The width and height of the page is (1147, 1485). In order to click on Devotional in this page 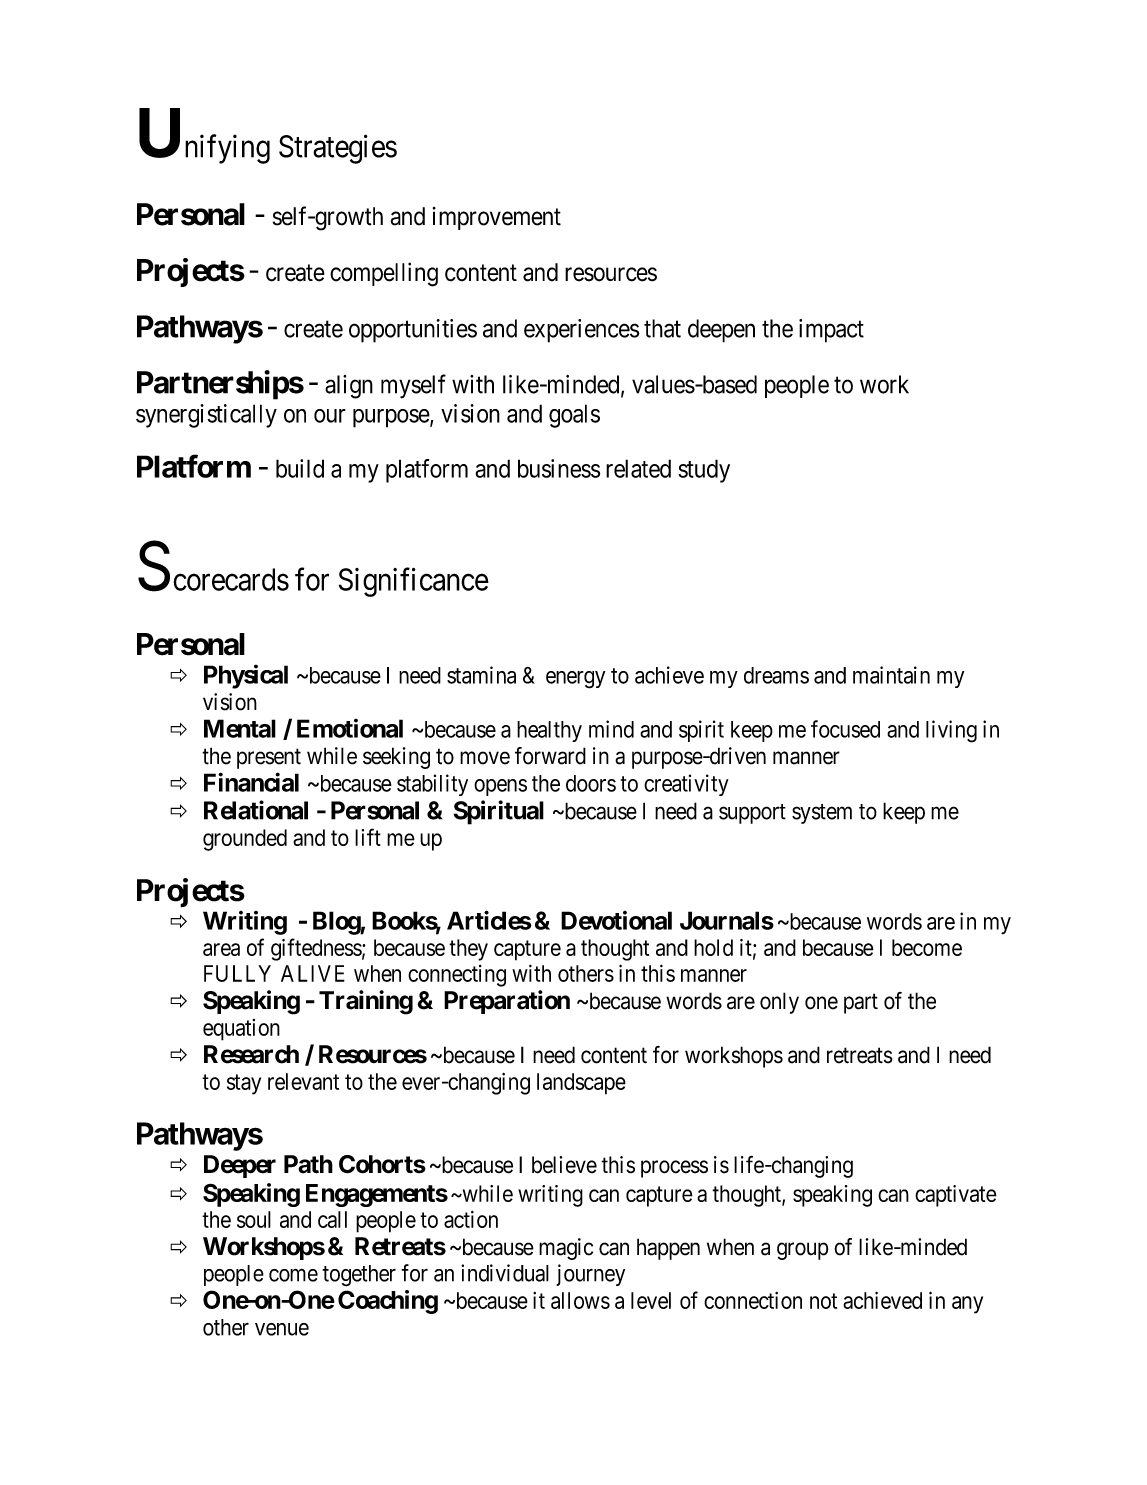, I will do `click(616, 920)`.
